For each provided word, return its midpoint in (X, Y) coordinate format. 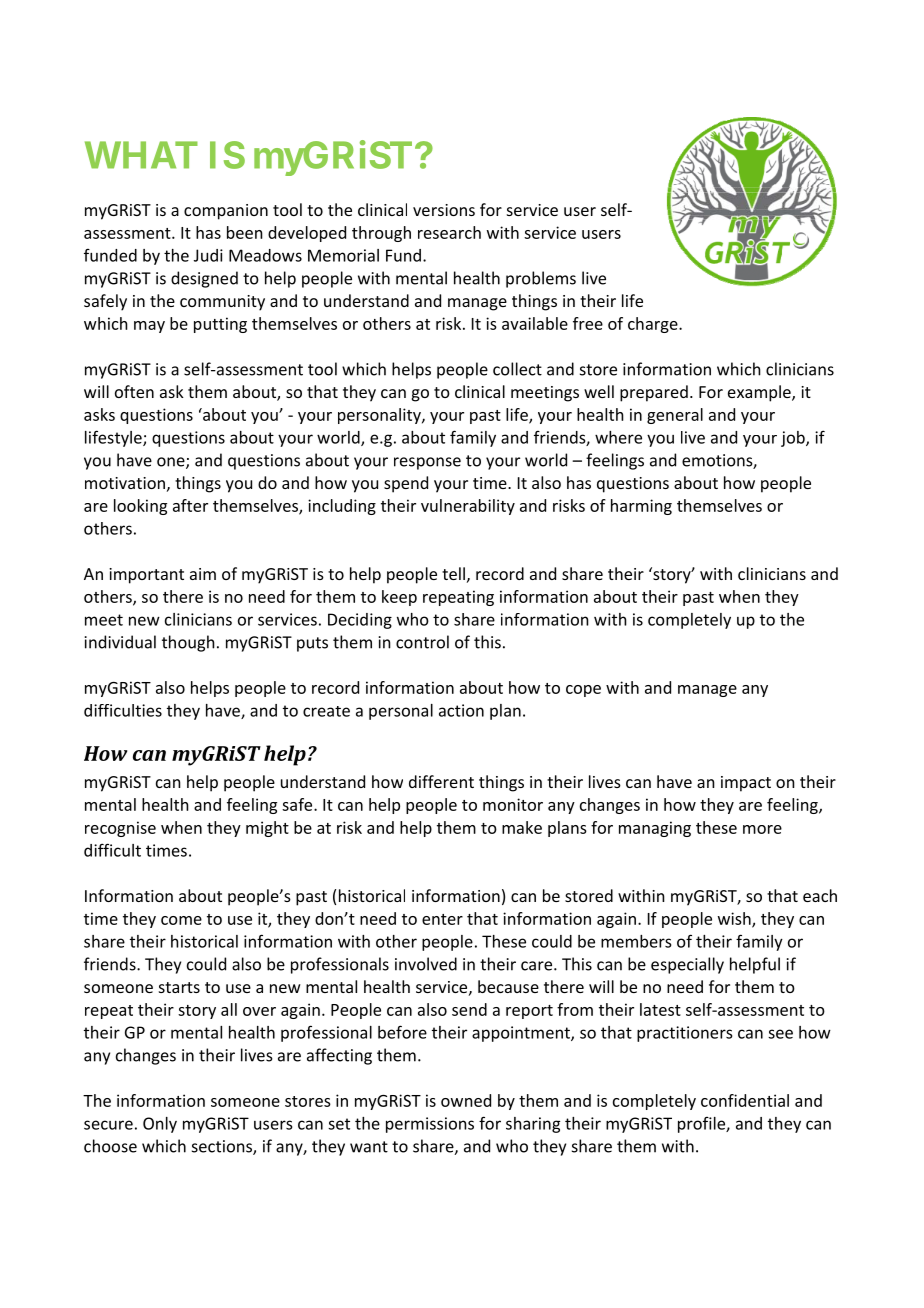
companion (226, 212)
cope (583, 691)
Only (160, 1125)
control (422, 642)
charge (654, 325)
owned (466, 1100)
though (188, 643)
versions (444, 210)
